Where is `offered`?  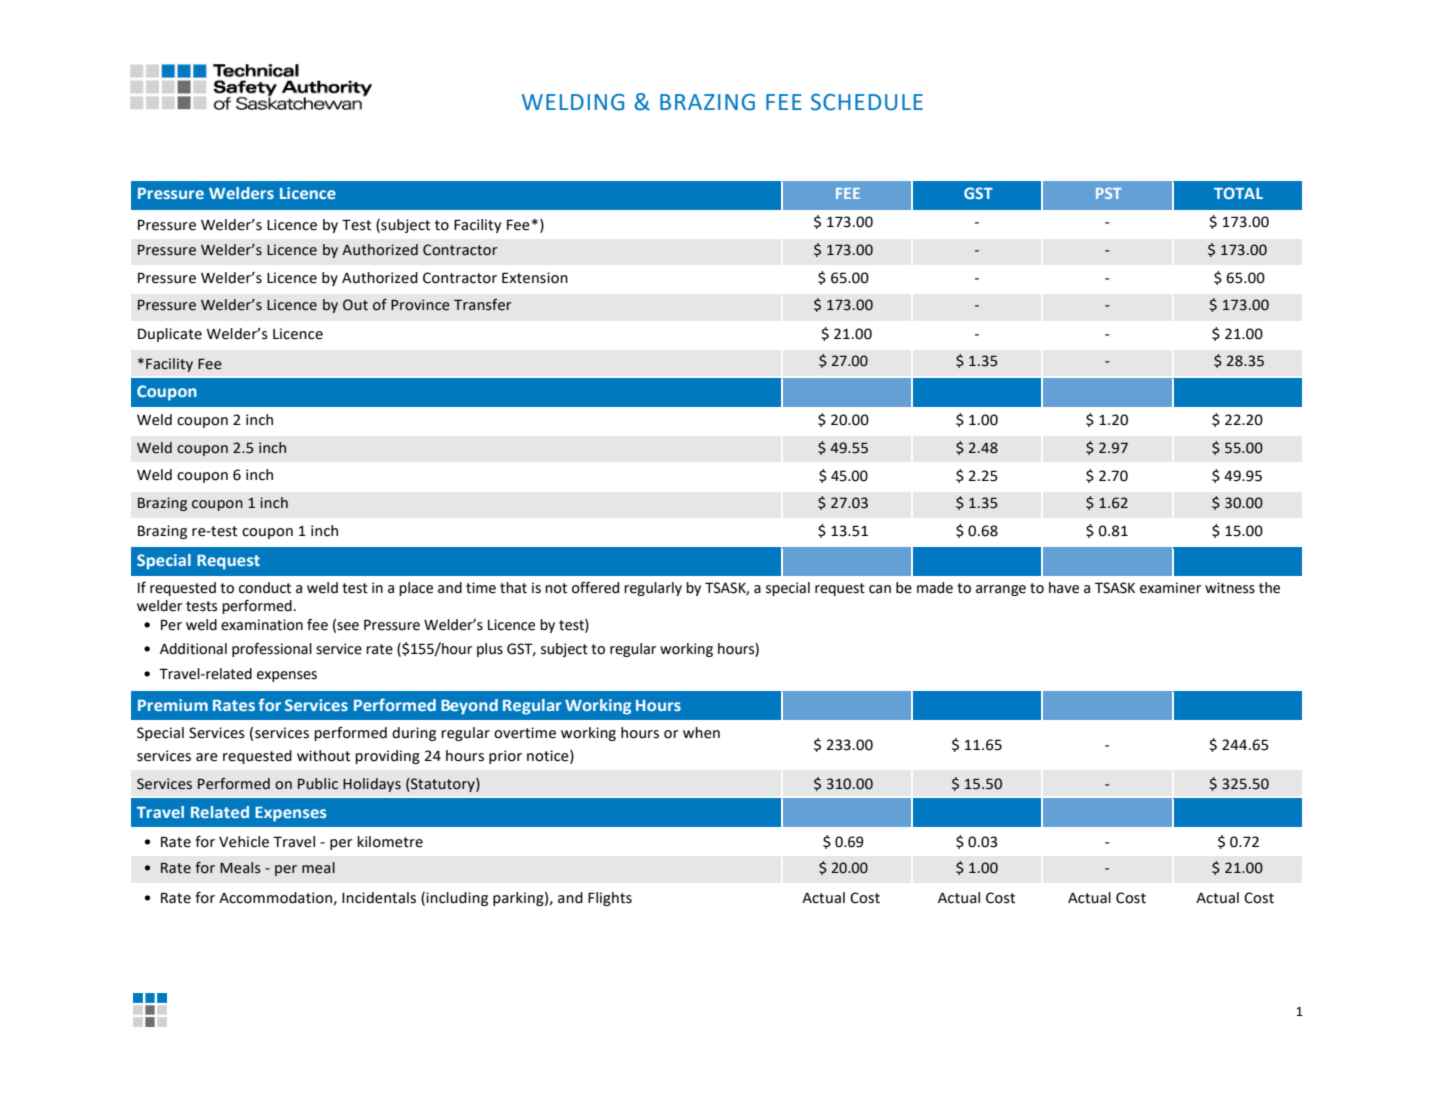
offered is located at coordinates (595, 588).
